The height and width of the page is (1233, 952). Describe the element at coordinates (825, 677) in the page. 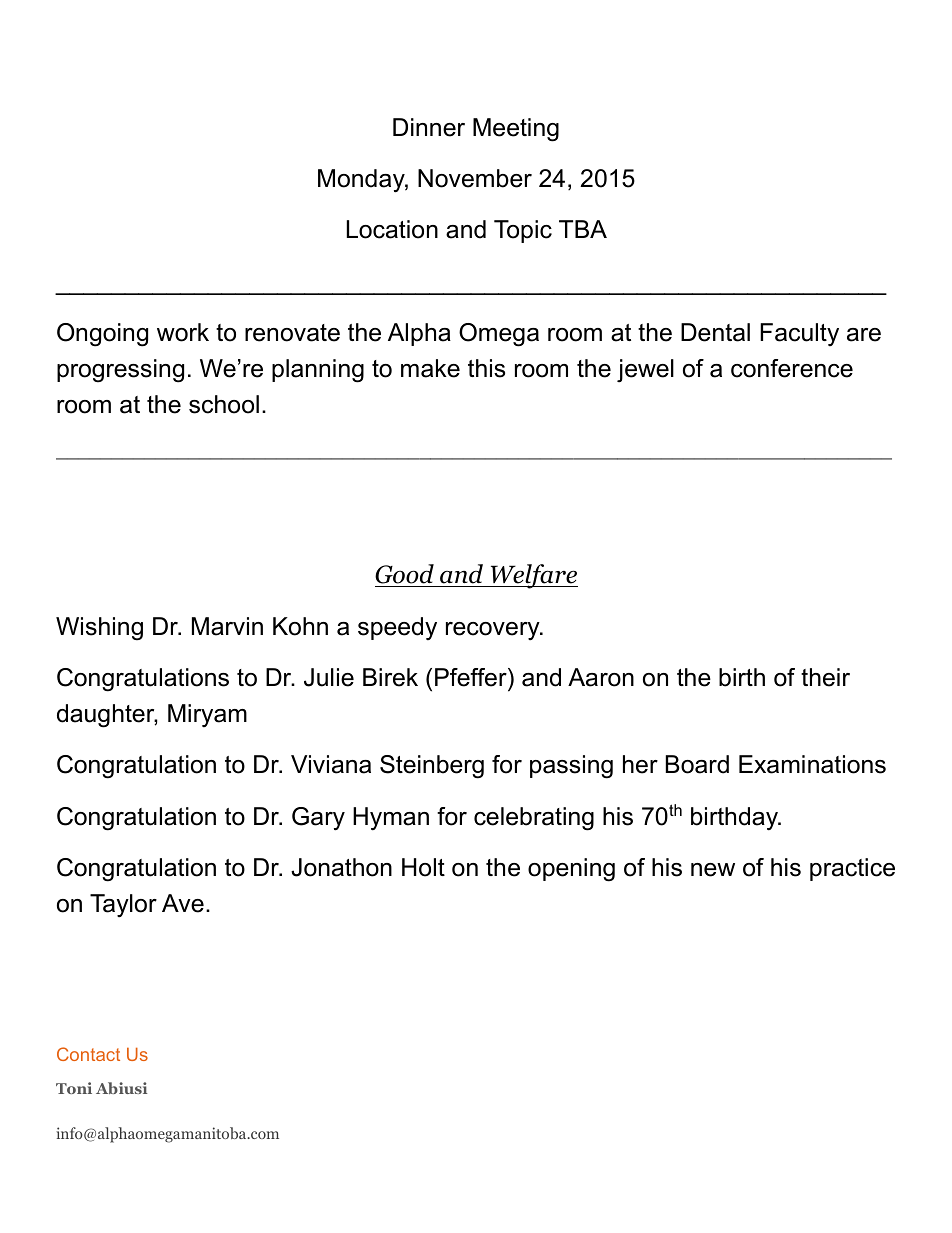

I see `their` at that location.
